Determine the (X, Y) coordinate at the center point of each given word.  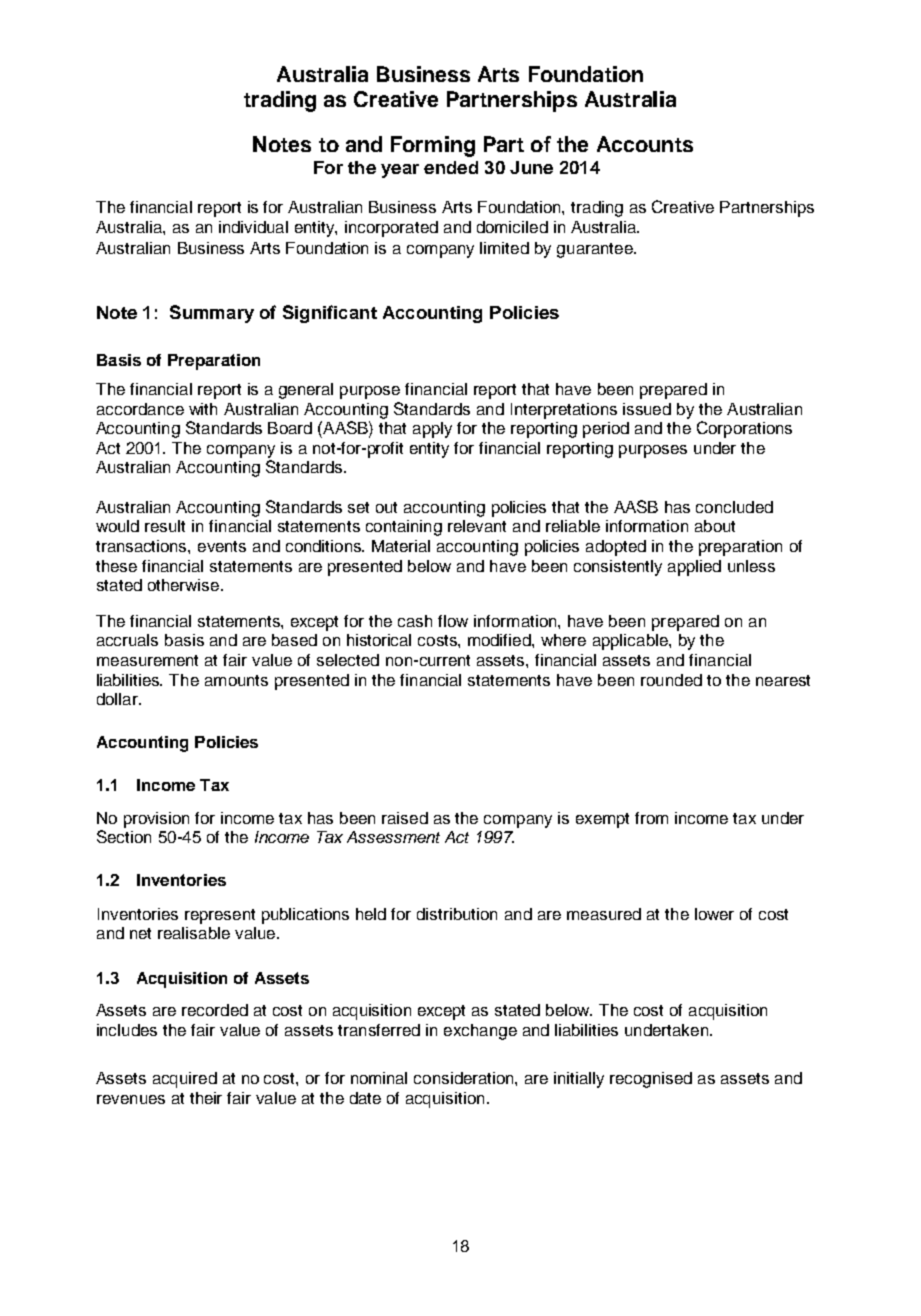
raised (405, 818)
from (651, 818)
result (165, 526)
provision (156, 820)
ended (451, 167)
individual (253, 227)
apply (432, 430)
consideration (465, 1078)
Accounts (645, 144)
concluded (734, 507)
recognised (651, 1080)
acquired (185, 1080)
